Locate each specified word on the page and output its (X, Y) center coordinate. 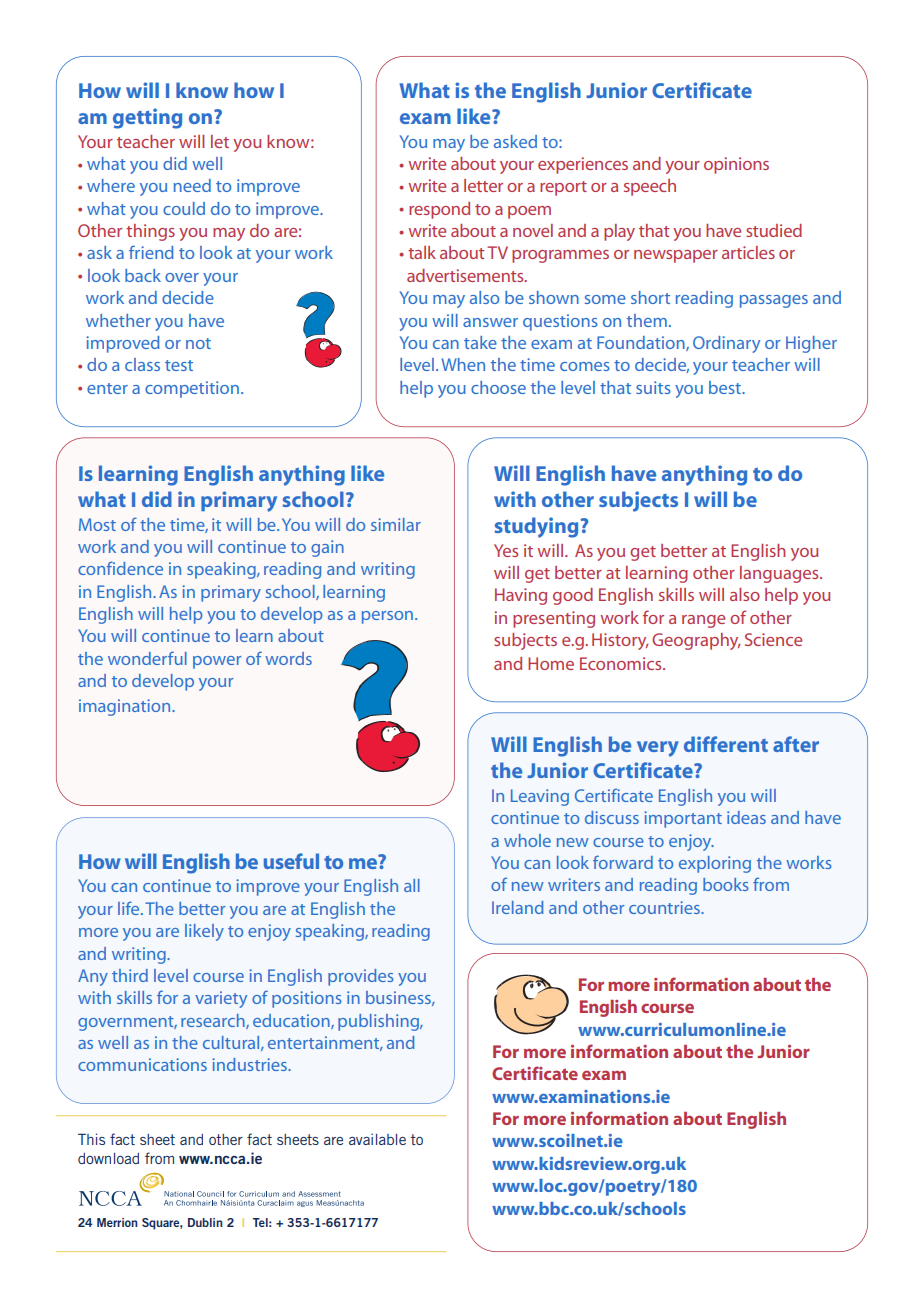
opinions (736, 165)
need (192, 185)
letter (483, 185)
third (130, 975)
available (377, 1139)
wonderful (147, 658)
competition (192, 389)
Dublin (205, 1222)
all (412, 885)
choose (498, 387)
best (726, 387)
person (387, 617)
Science (773, 639)
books (726, 884)
